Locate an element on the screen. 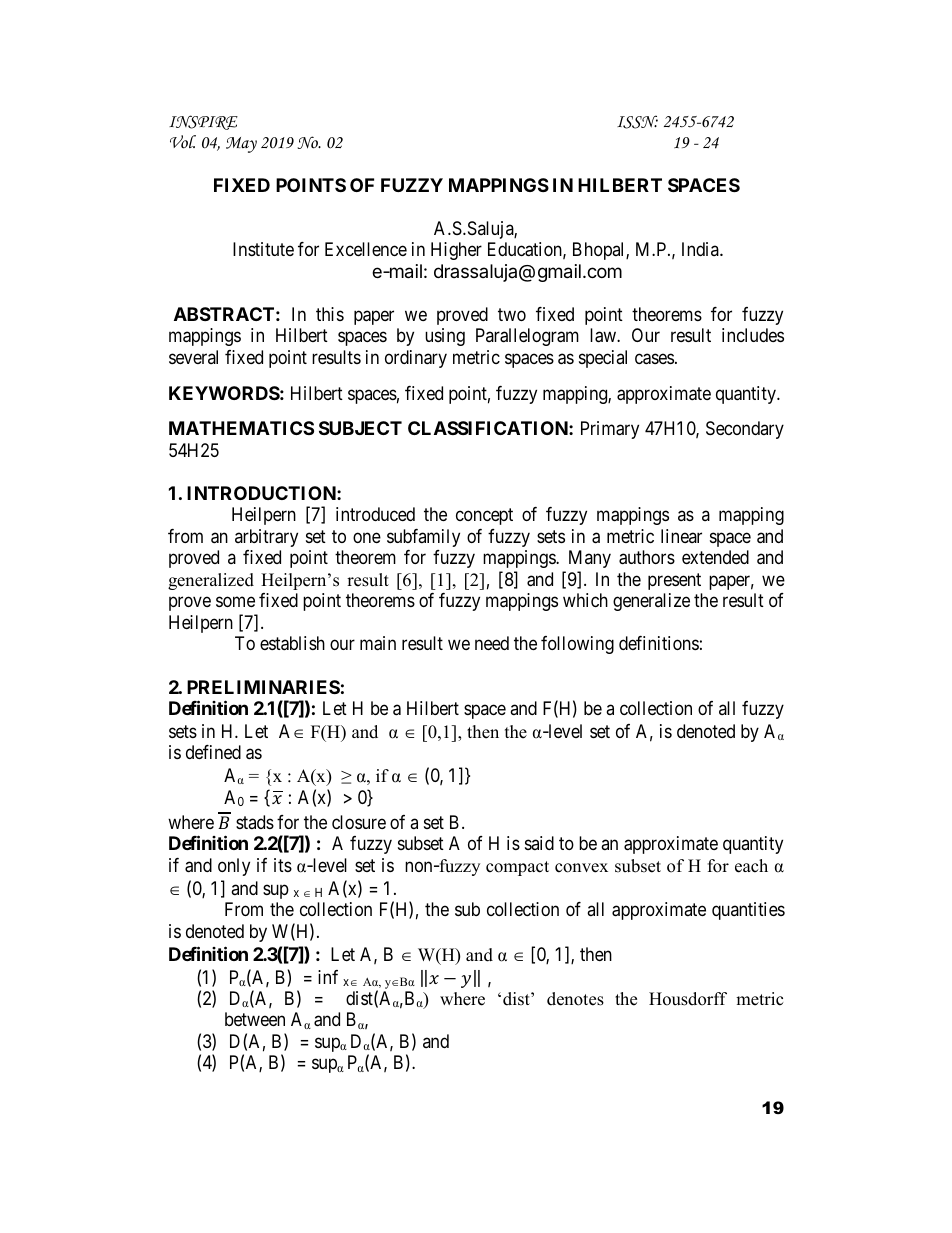 The height and width of the screenshot is (1233, 952). said is located at coordinates (539, 843).
